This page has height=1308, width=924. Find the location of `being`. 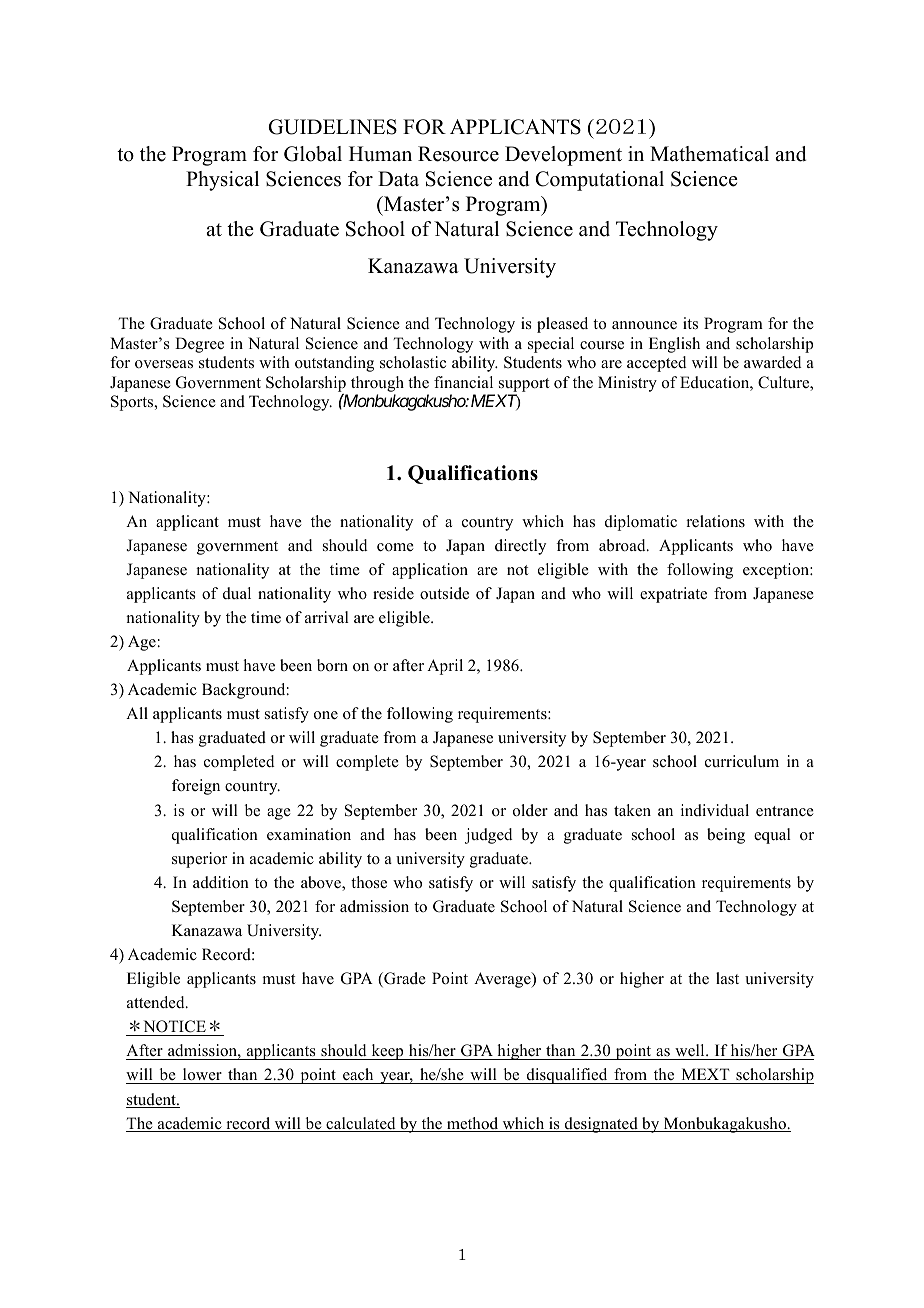

being is located at coordinates (726, 836).
